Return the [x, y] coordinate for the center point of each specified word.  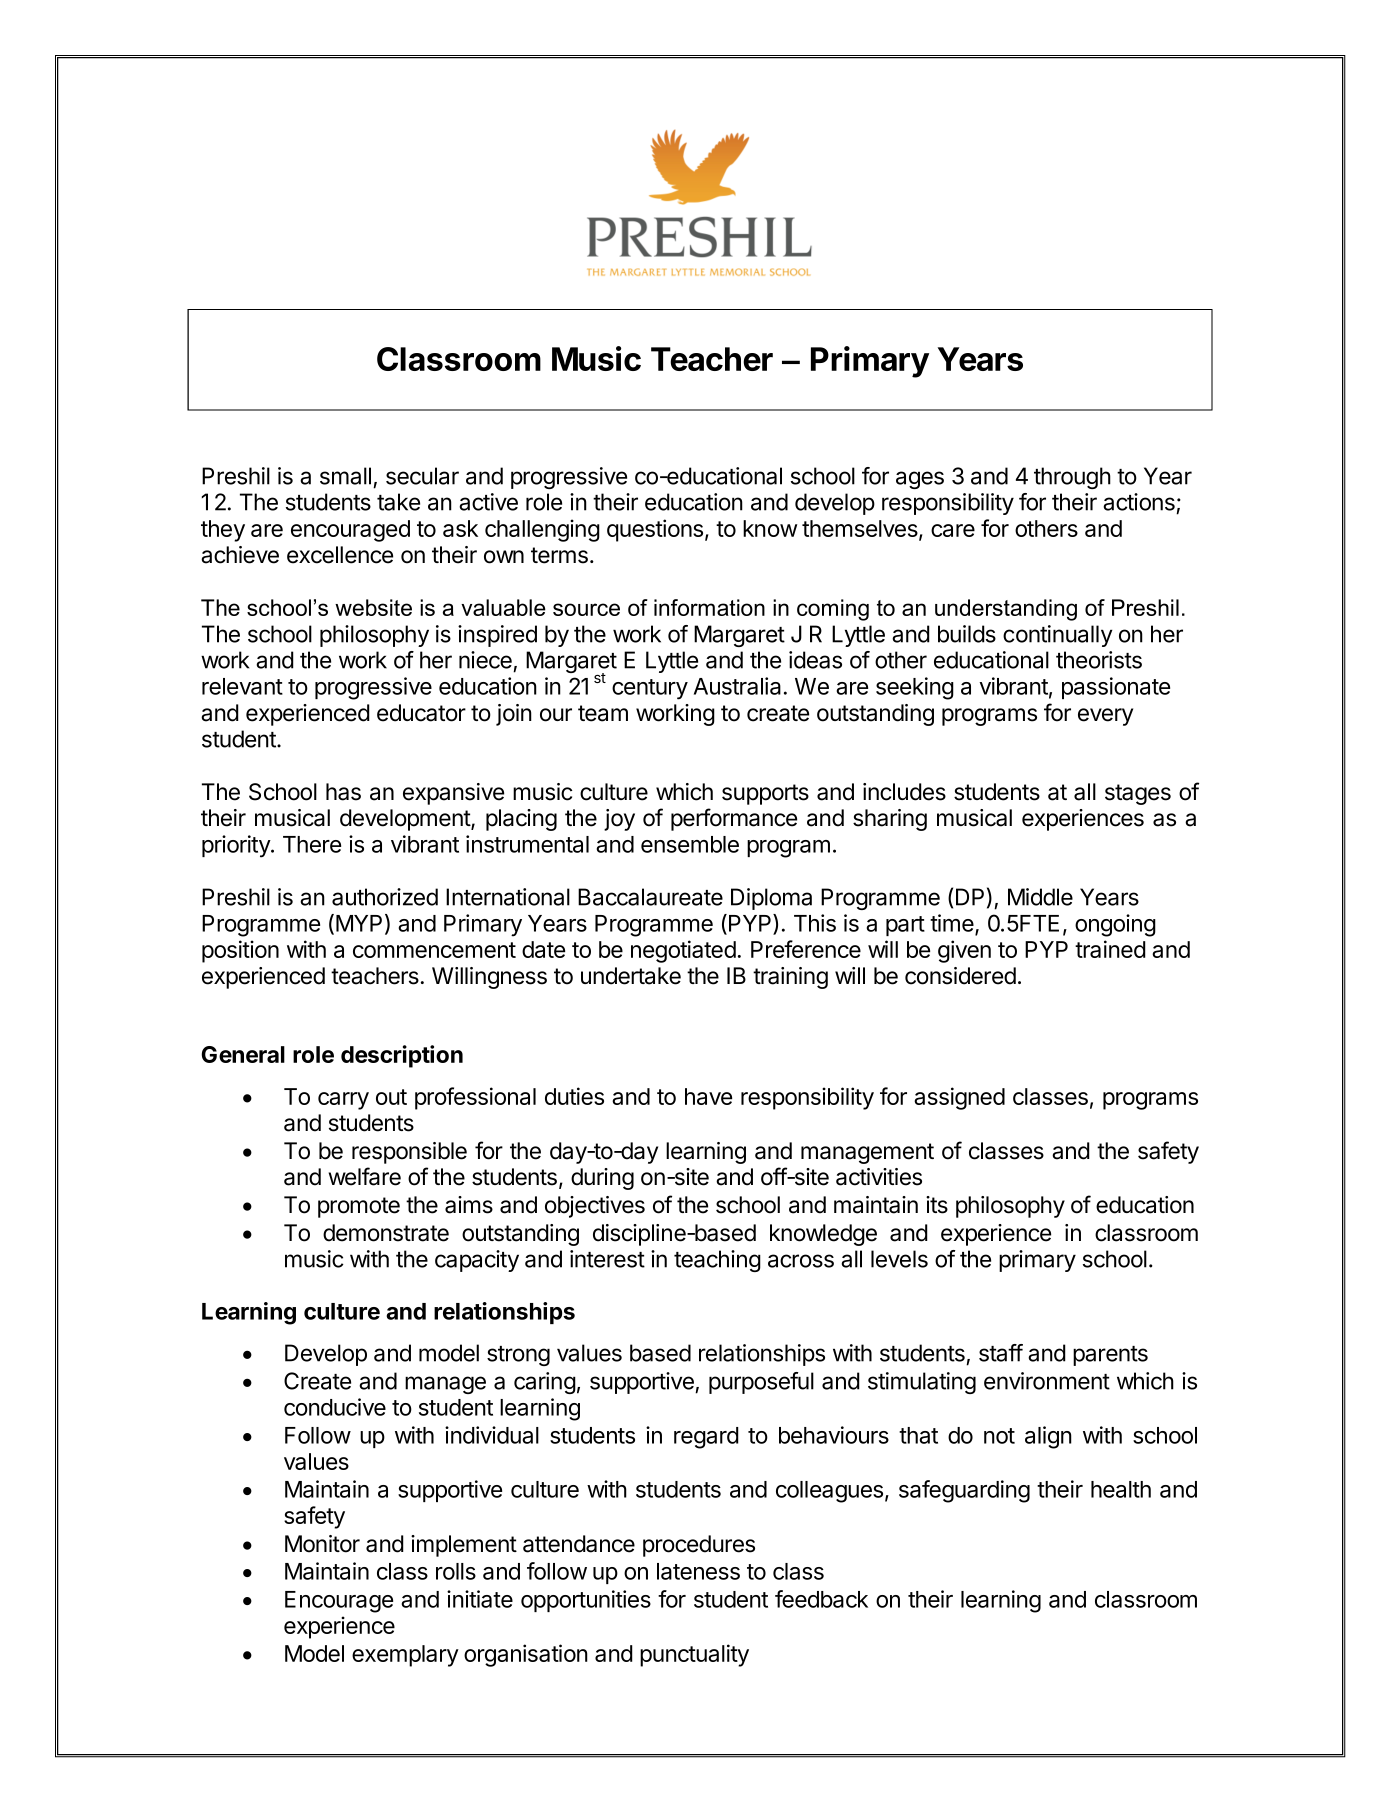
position [240, 951]
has [343, 792]
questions [655, 530]
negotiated [683, 951]
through [1072, 478]
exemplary [405, 1656]
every [1105, 717]
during [602, 1179]
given [964, 951]
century [650, 689]
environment [1047, 1381]
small [345, 476]
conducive [335, 1407]
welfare [365, 1176]
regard [706, 1438]
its [937, 1205]
